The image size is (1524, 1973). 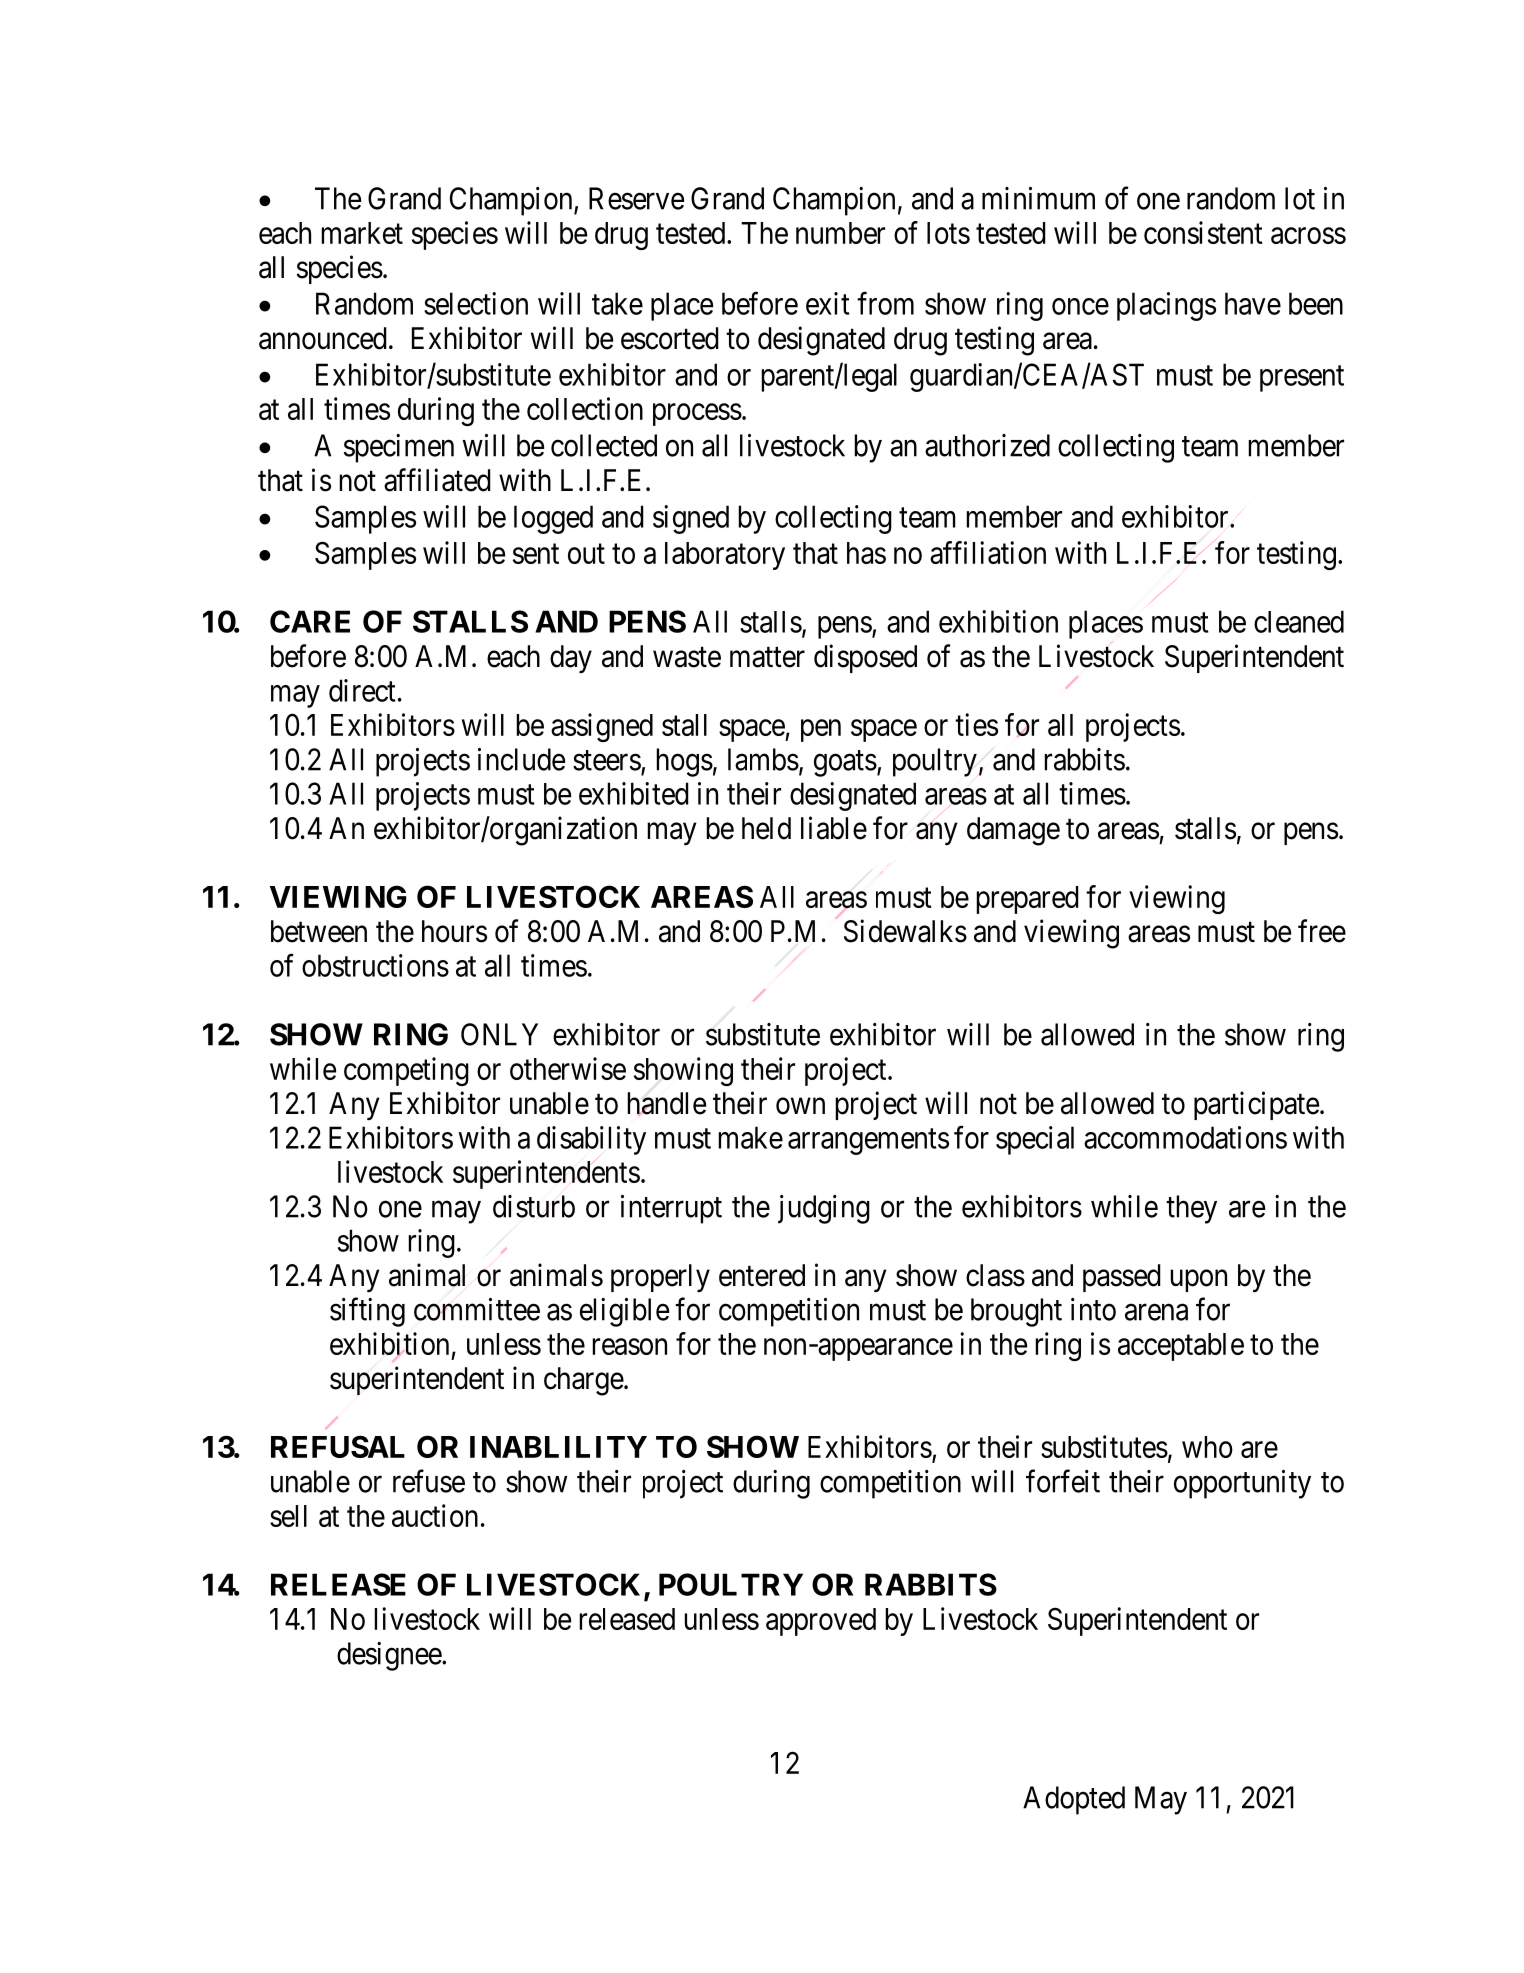 I want to click on consistent, so click(x=1203, y=232).
